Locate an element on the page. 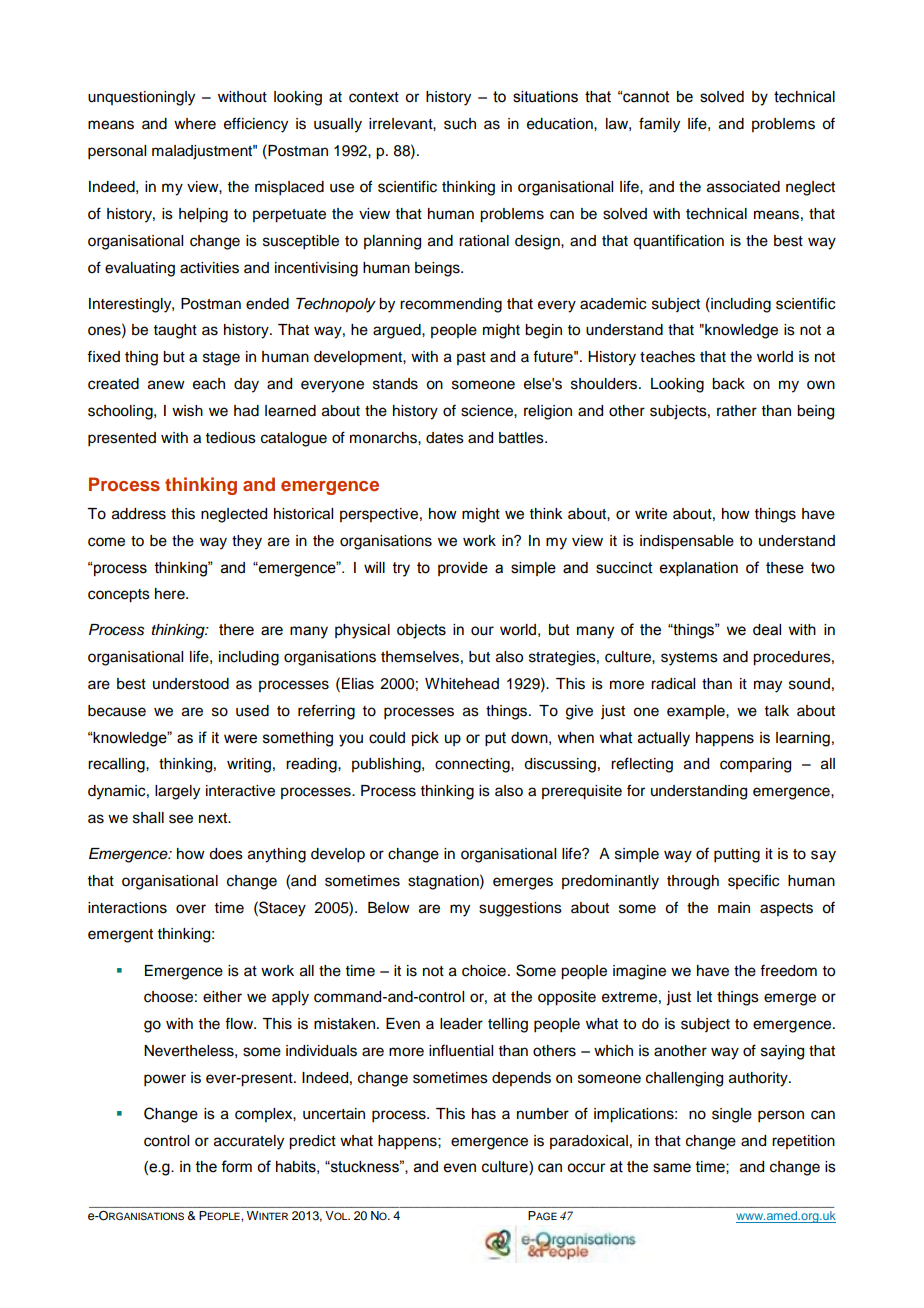  deal is located at coordinates (767, 630).
